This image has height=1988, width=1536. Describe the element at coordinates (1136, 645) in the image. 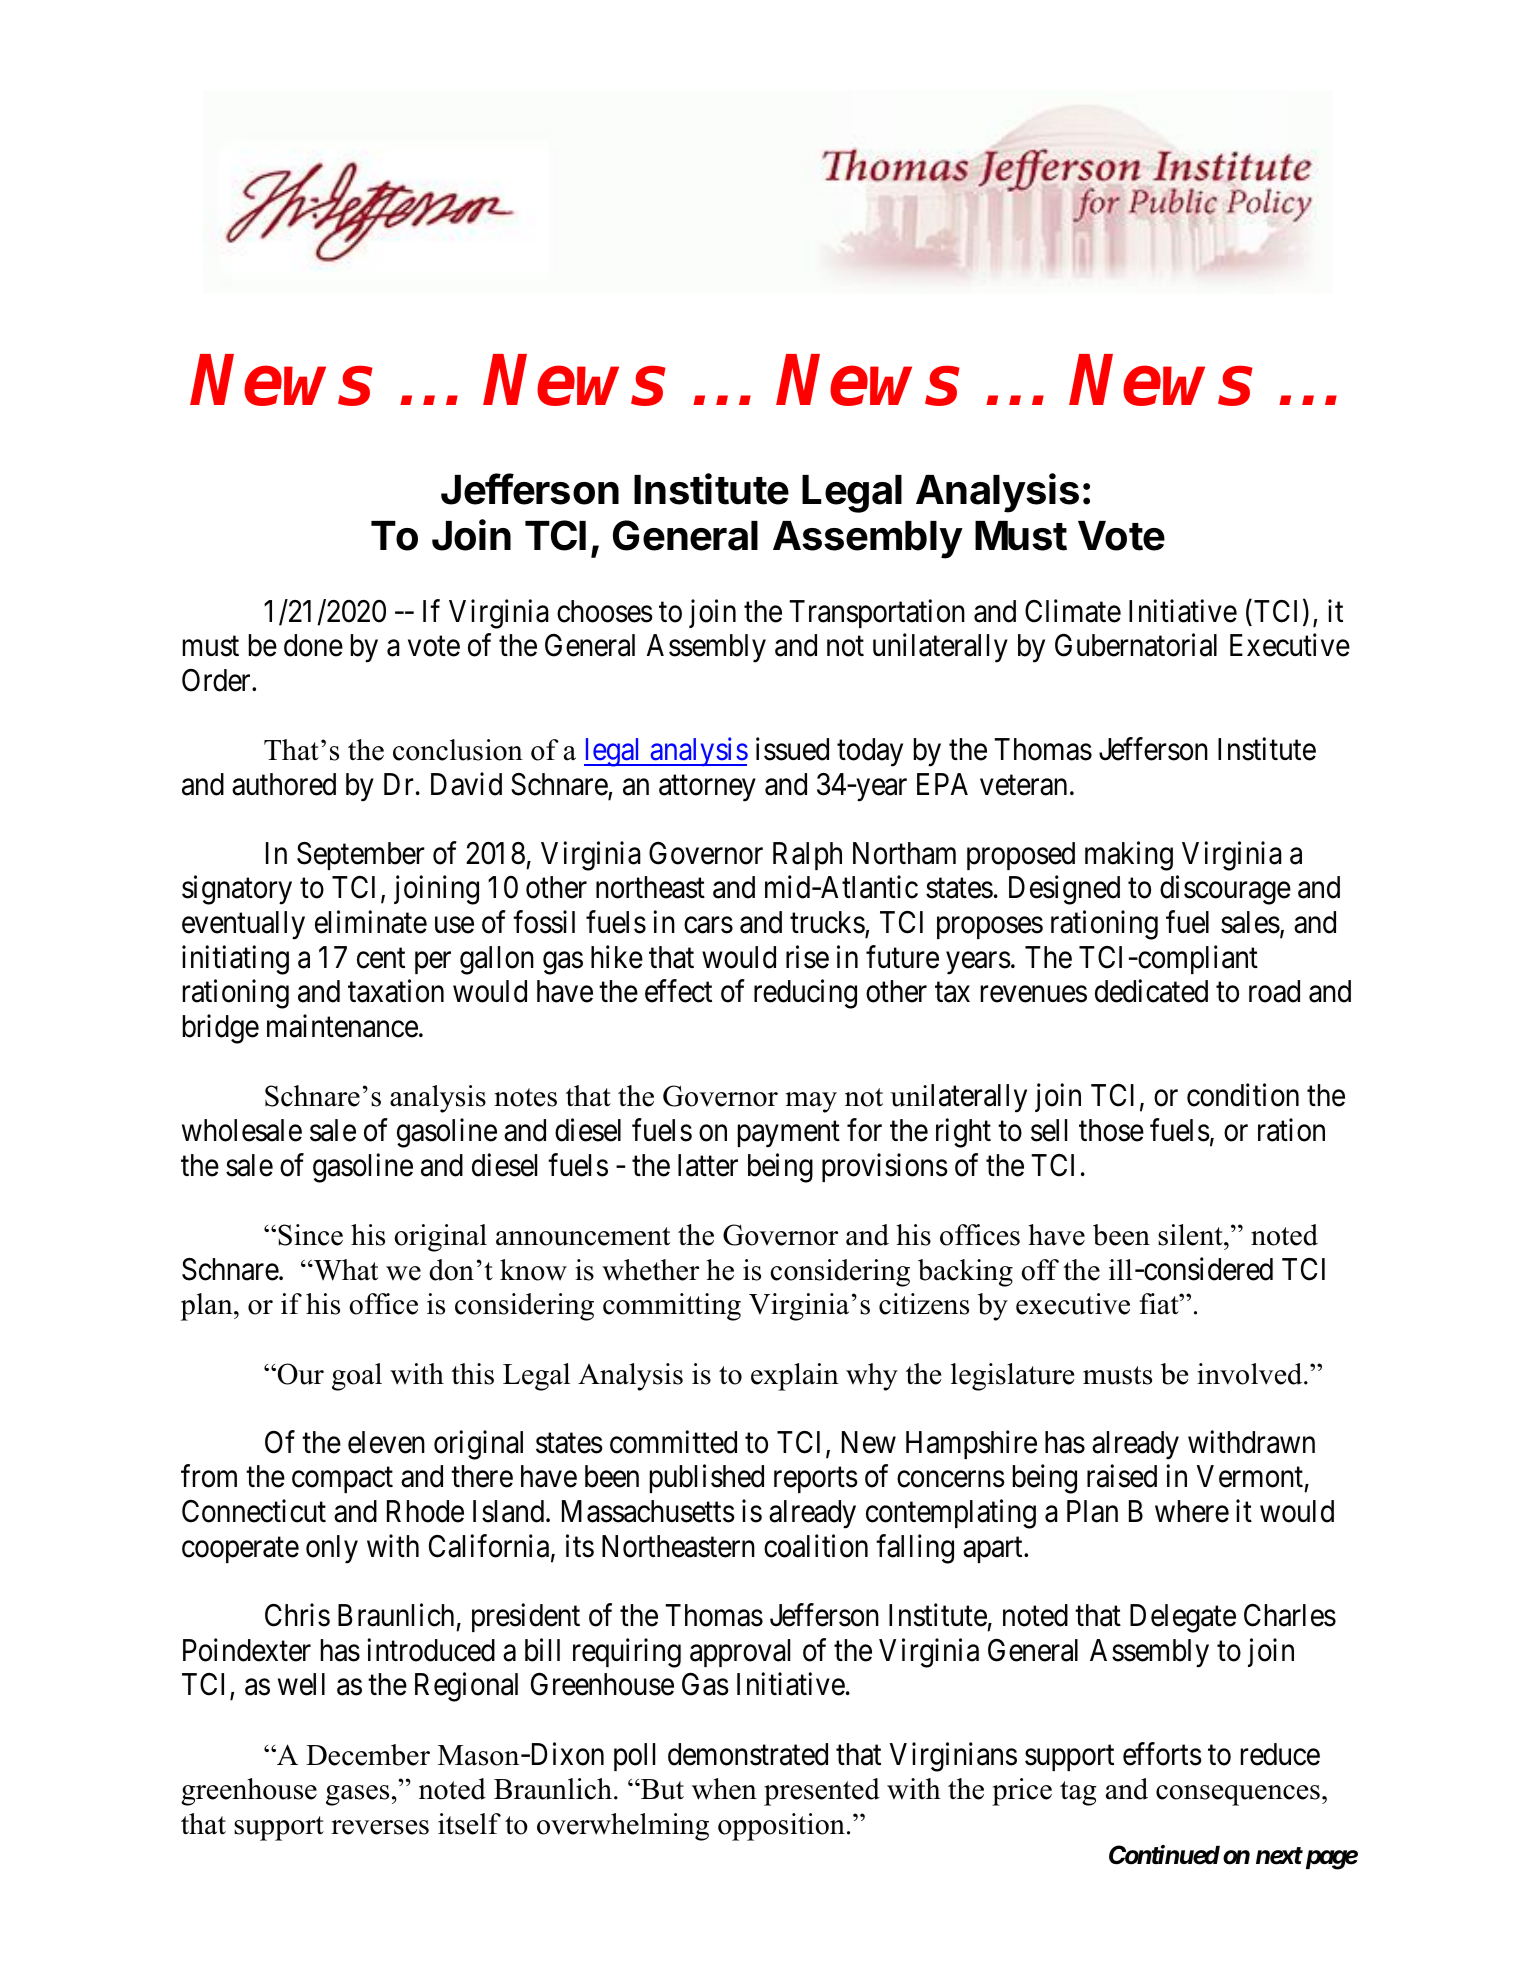

I see `Gubernatorial` at that location.
